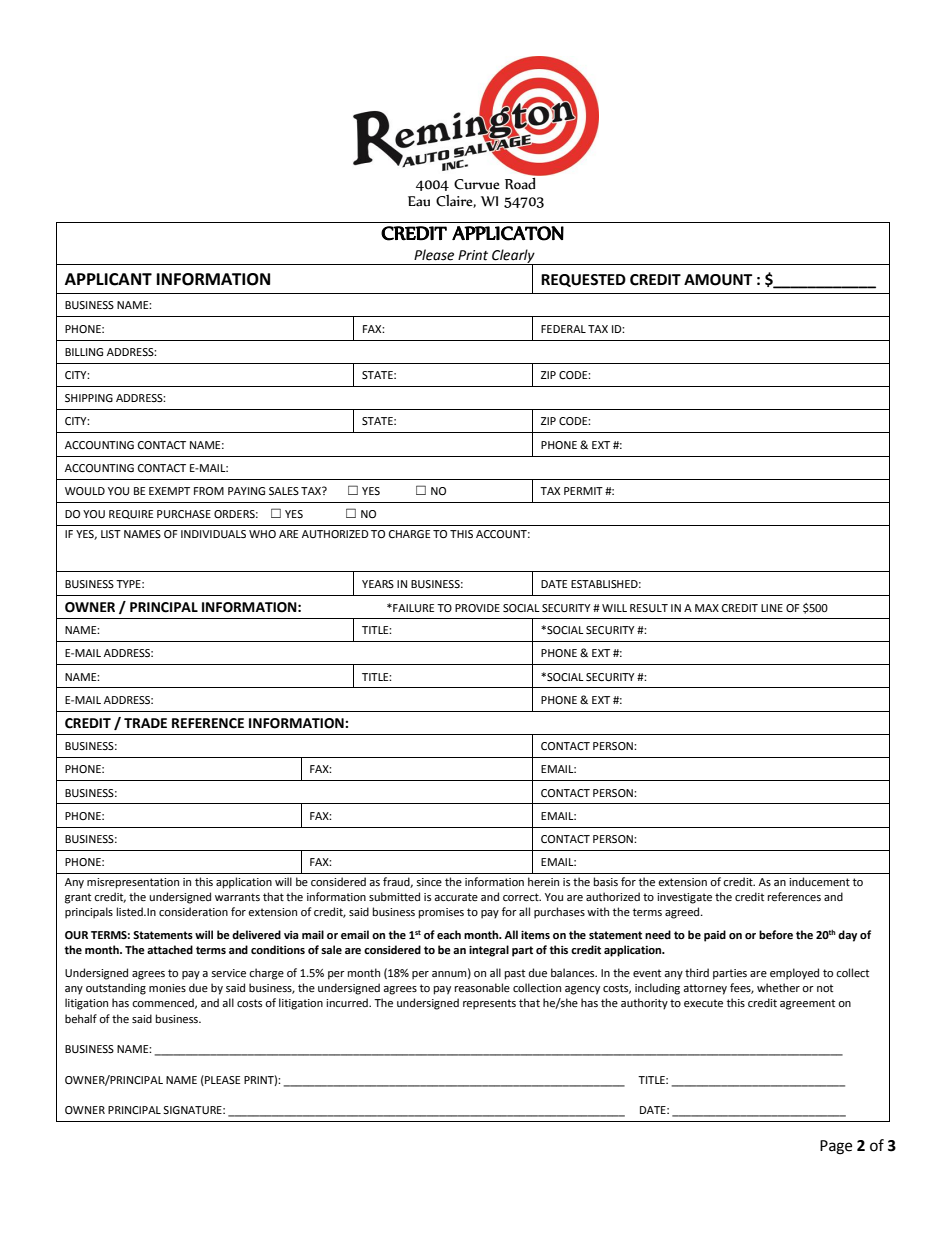  I want to click on TRADE, so click(145, 723).
